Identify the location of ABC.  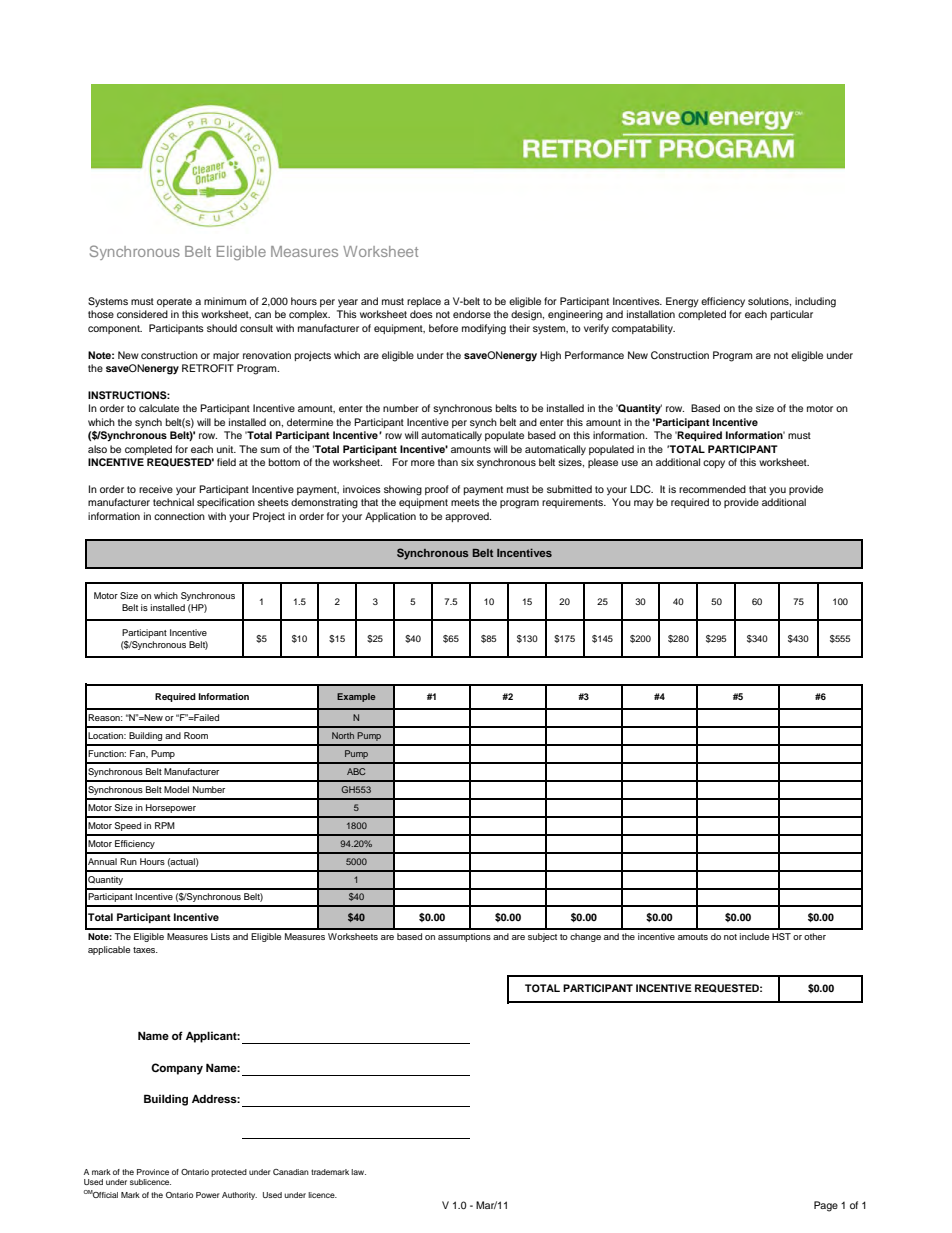
(356, 771).
